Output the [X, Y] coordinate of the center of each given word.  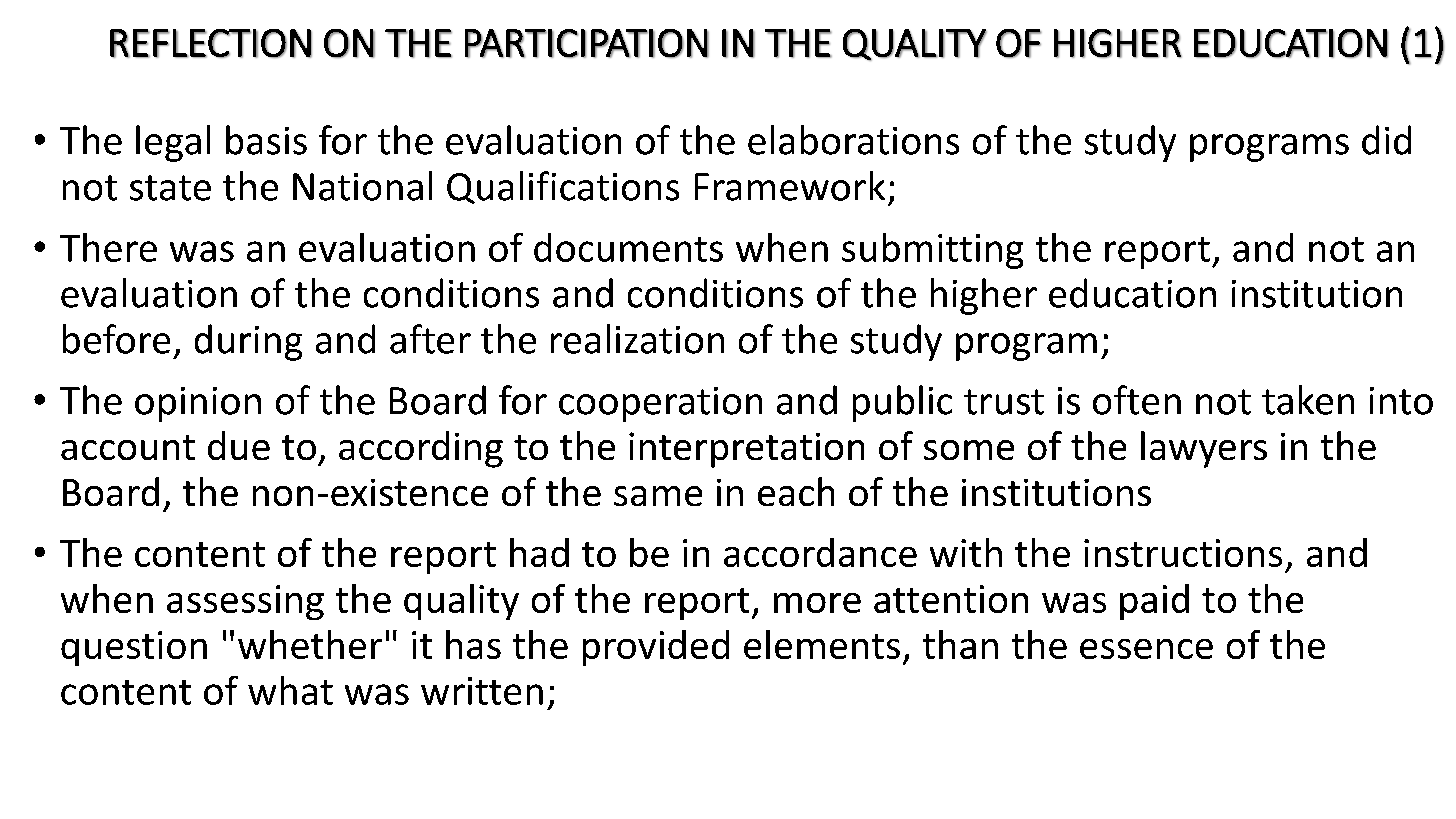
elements [822, 644]
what [290, 690]
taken [1308, 400]
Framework [790, 186]
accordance [820, 552]
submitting [932, 251]
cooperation [660, 404]
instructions [1183, 553]
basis [266, 140]
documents [628, 247]
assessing [245, 602]
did [1386, 140]
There [108, 247]
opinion [198, 404]
